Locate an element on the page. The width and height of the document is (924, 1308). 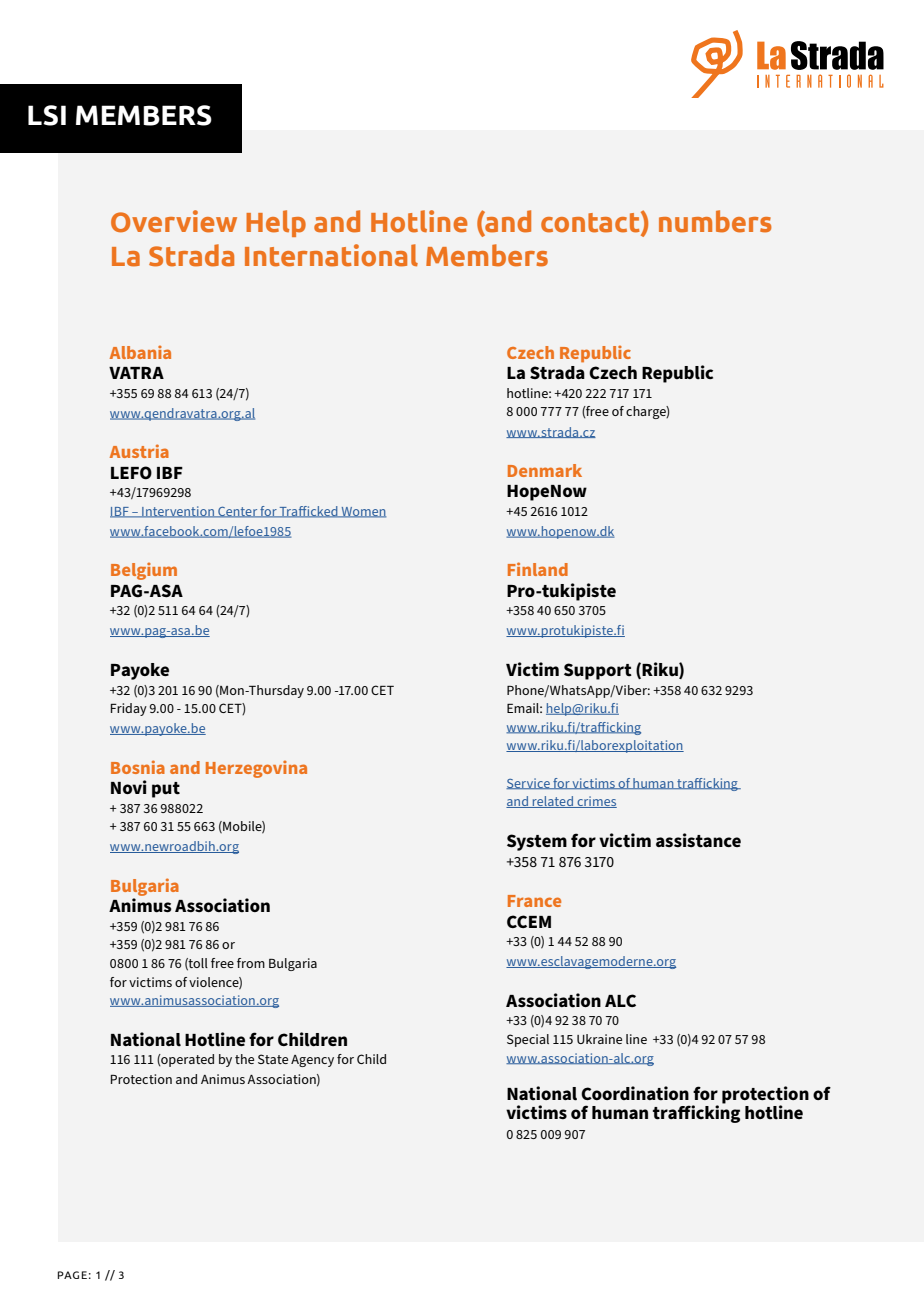
Support is located at coordinates (598, 671).
